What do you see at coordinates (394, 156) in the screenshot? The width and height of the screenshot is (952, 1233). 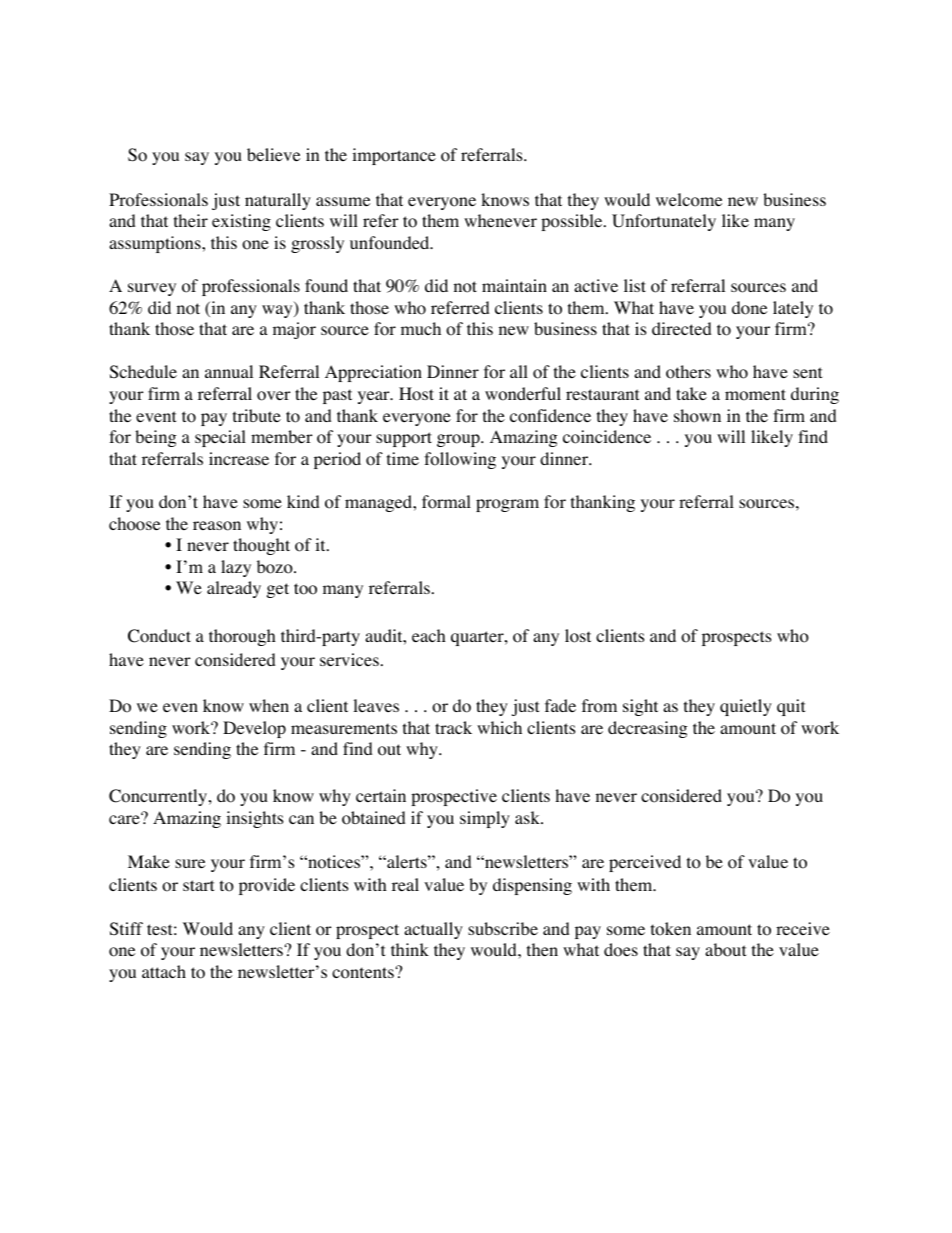 I see `importance` at bounding box center [394, 156].
